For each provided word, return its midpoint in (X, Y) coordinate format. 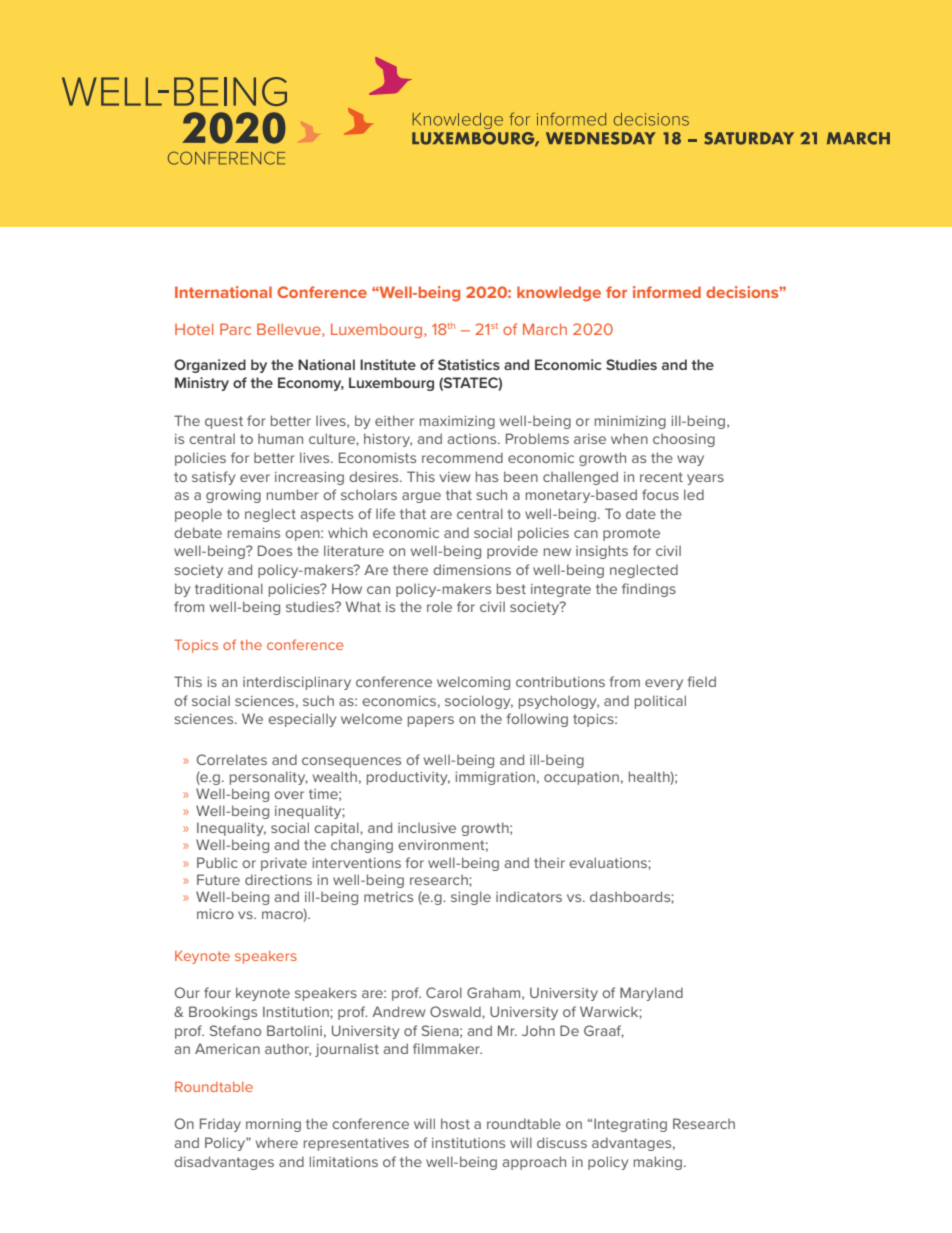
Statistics (469, 364)
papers (431, 721)
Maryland (651, 994)
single (471, 898)
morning (273, 1125)
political (660, 702)
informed (667, 292)
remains (254, 533)
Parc (235, 329)
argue (421, 497)
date (641, 513)
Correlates (232, 759)
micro (215, 914)
